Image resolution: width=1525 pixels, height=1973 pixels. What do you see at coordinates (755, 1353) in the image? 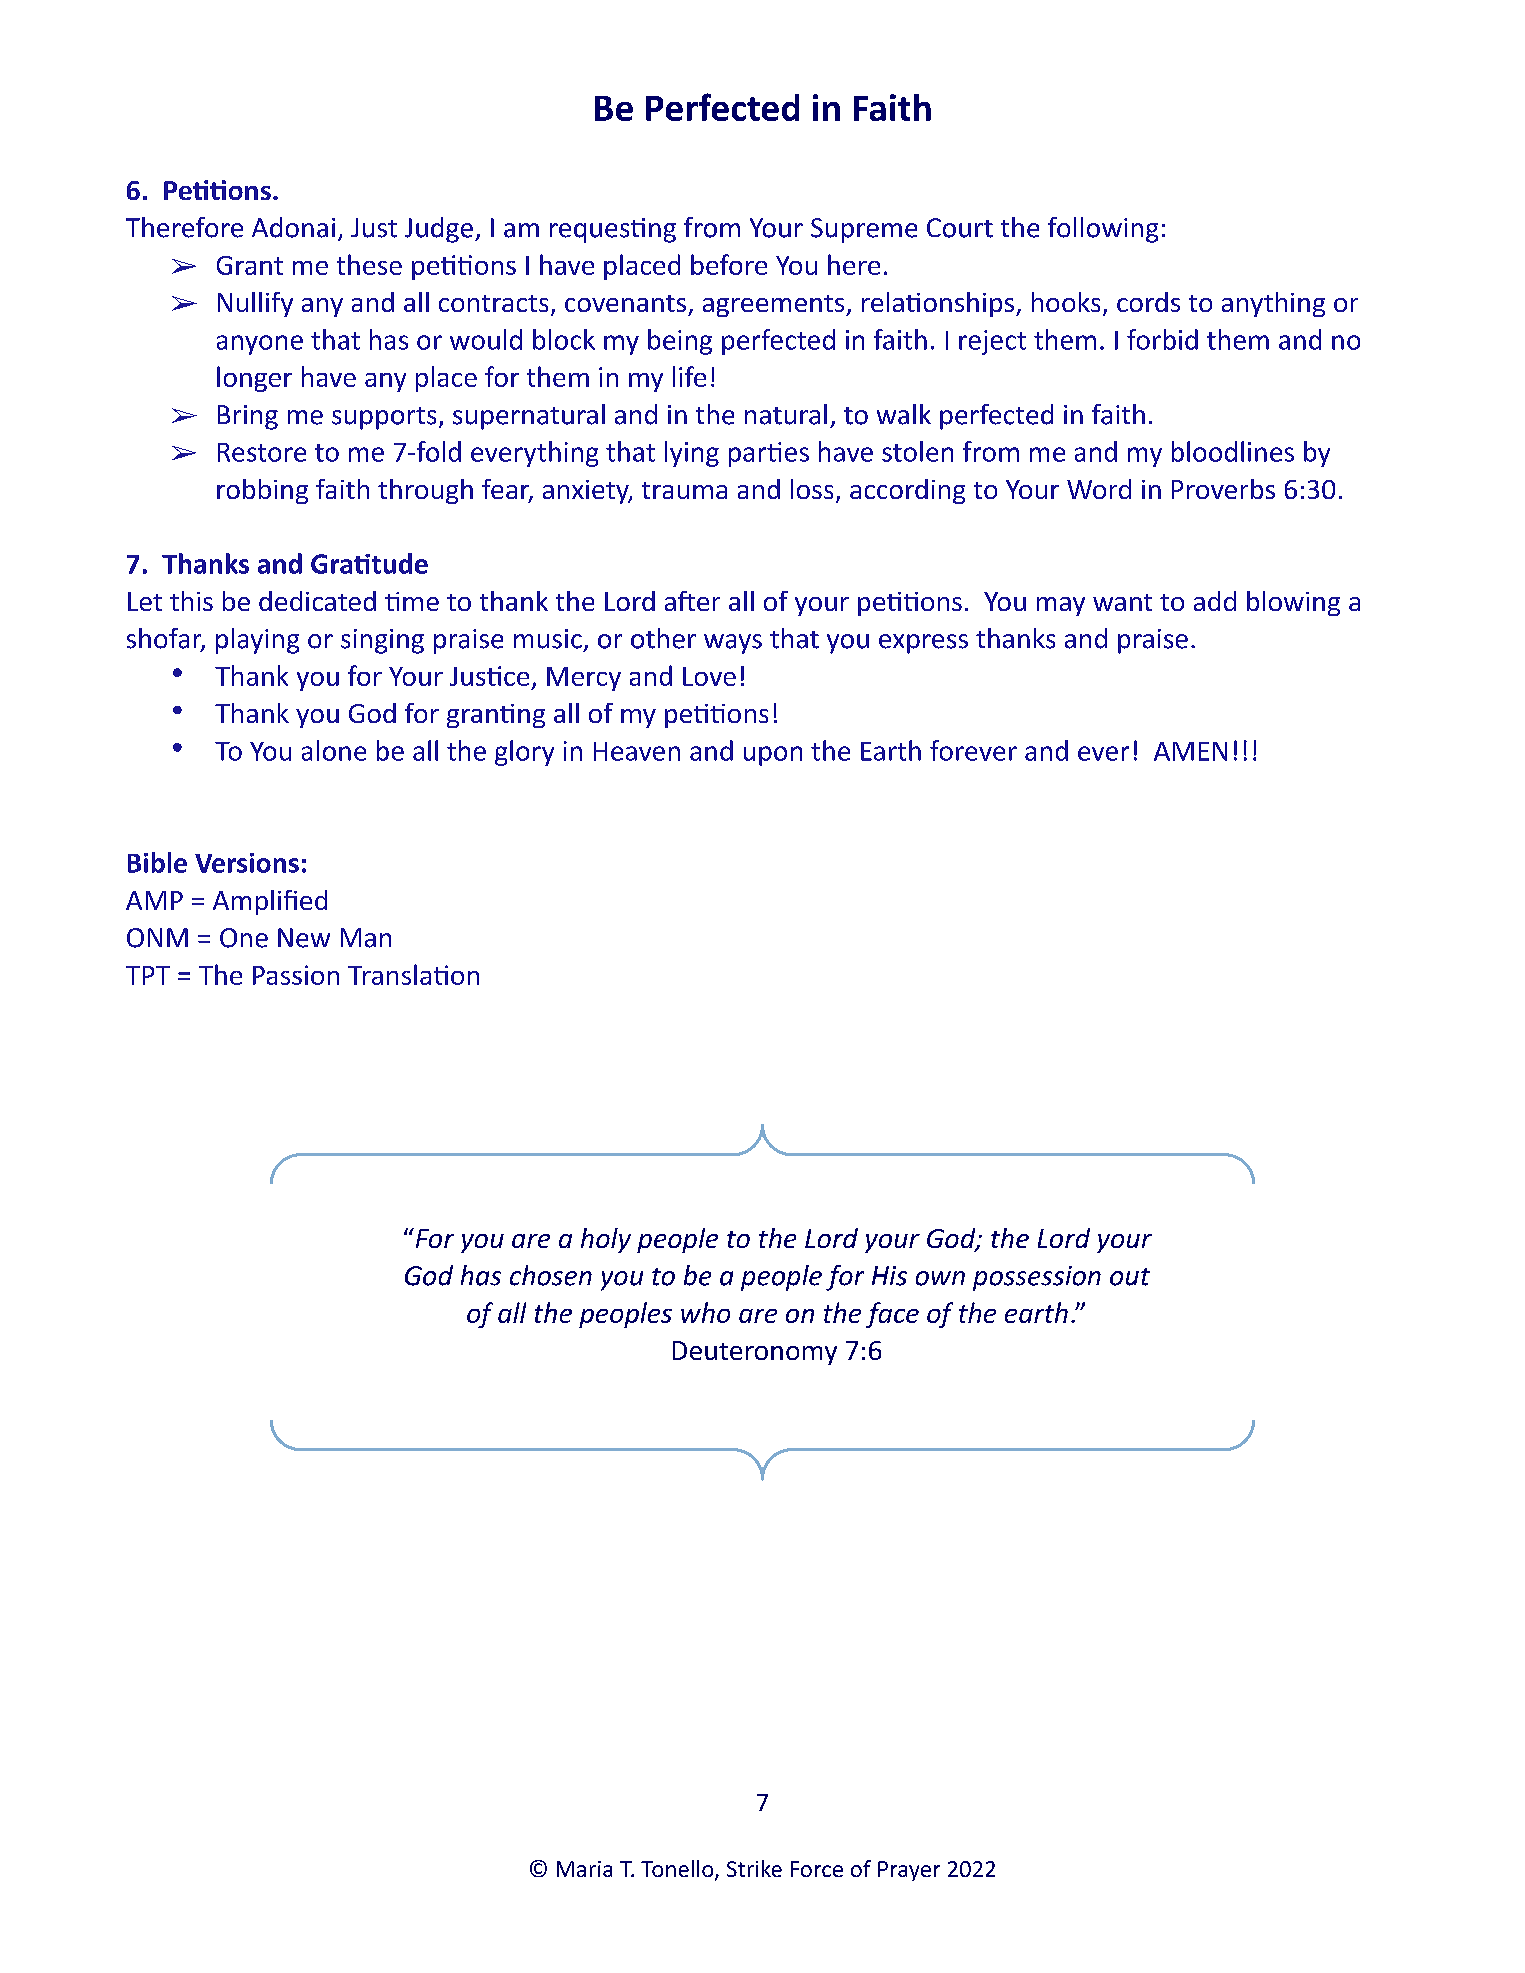
I see `Deuteronomy` at bounding box center [755, 1353].
